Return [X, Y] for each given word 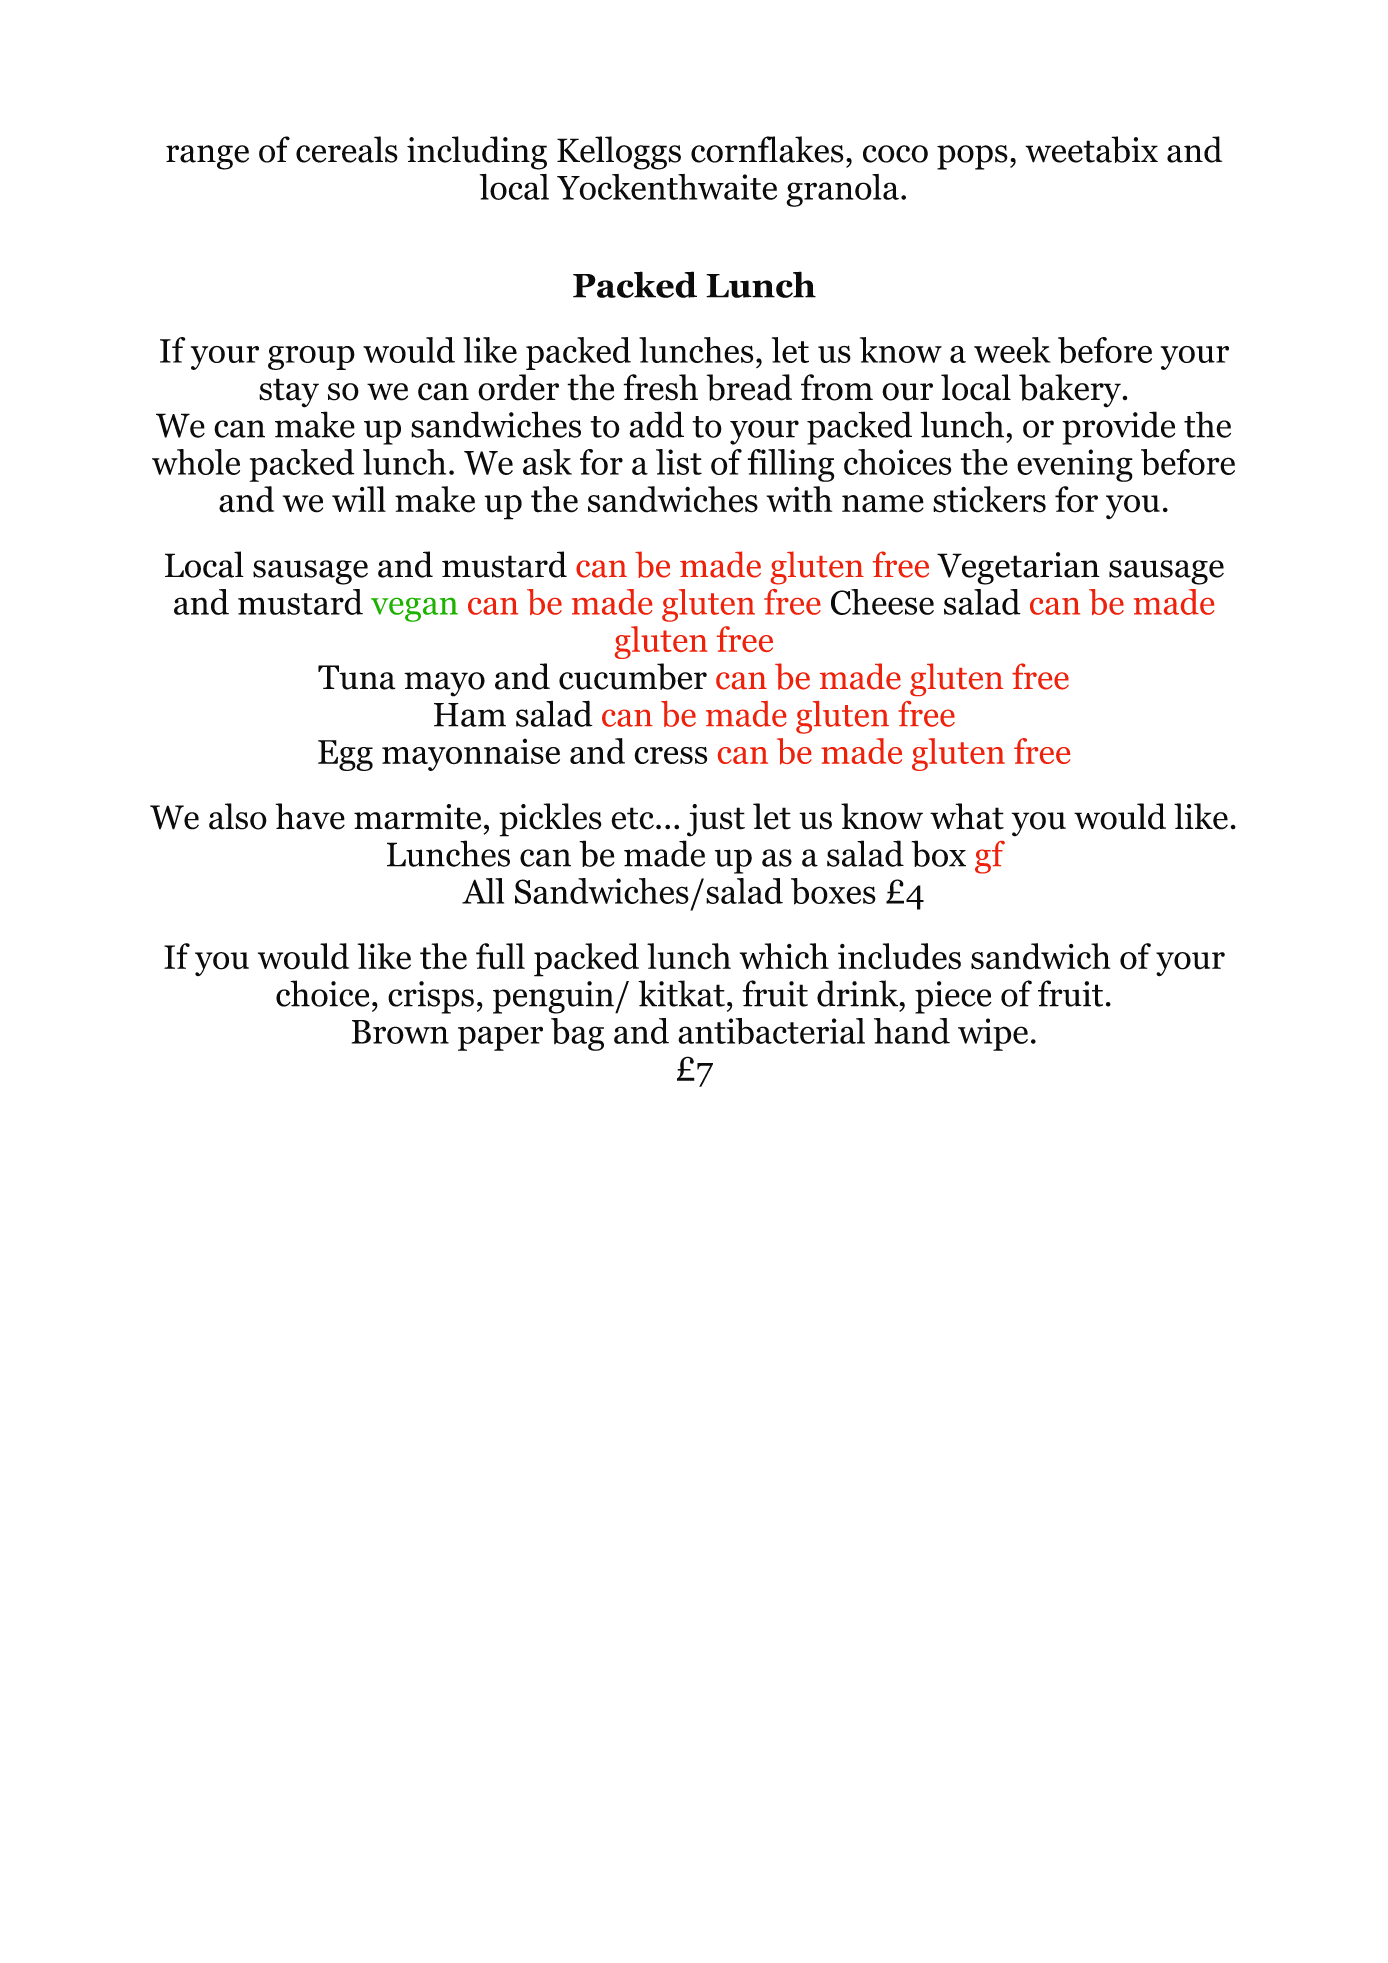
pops [972, 157]
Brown [400, 1032]
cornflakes [767, 149]
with [799, 499]
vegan [414, 610]
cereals [347, 149]
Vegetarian [1018, 568]
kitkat [681, 993]
